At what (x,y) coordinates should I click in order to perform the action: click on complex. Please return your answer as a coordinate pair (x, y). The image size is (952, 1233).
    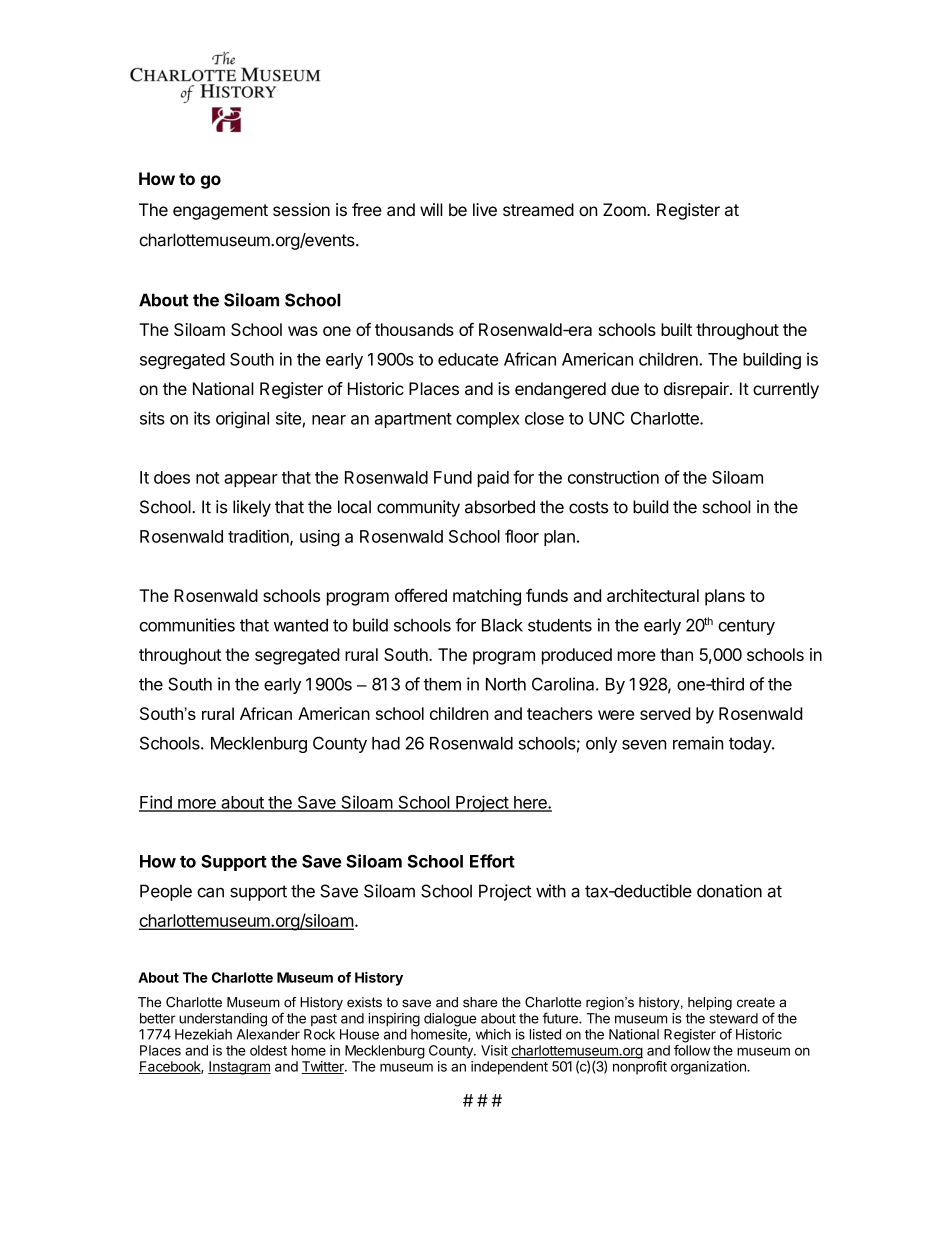
    Looking at the image, I should click on (488, 420).
